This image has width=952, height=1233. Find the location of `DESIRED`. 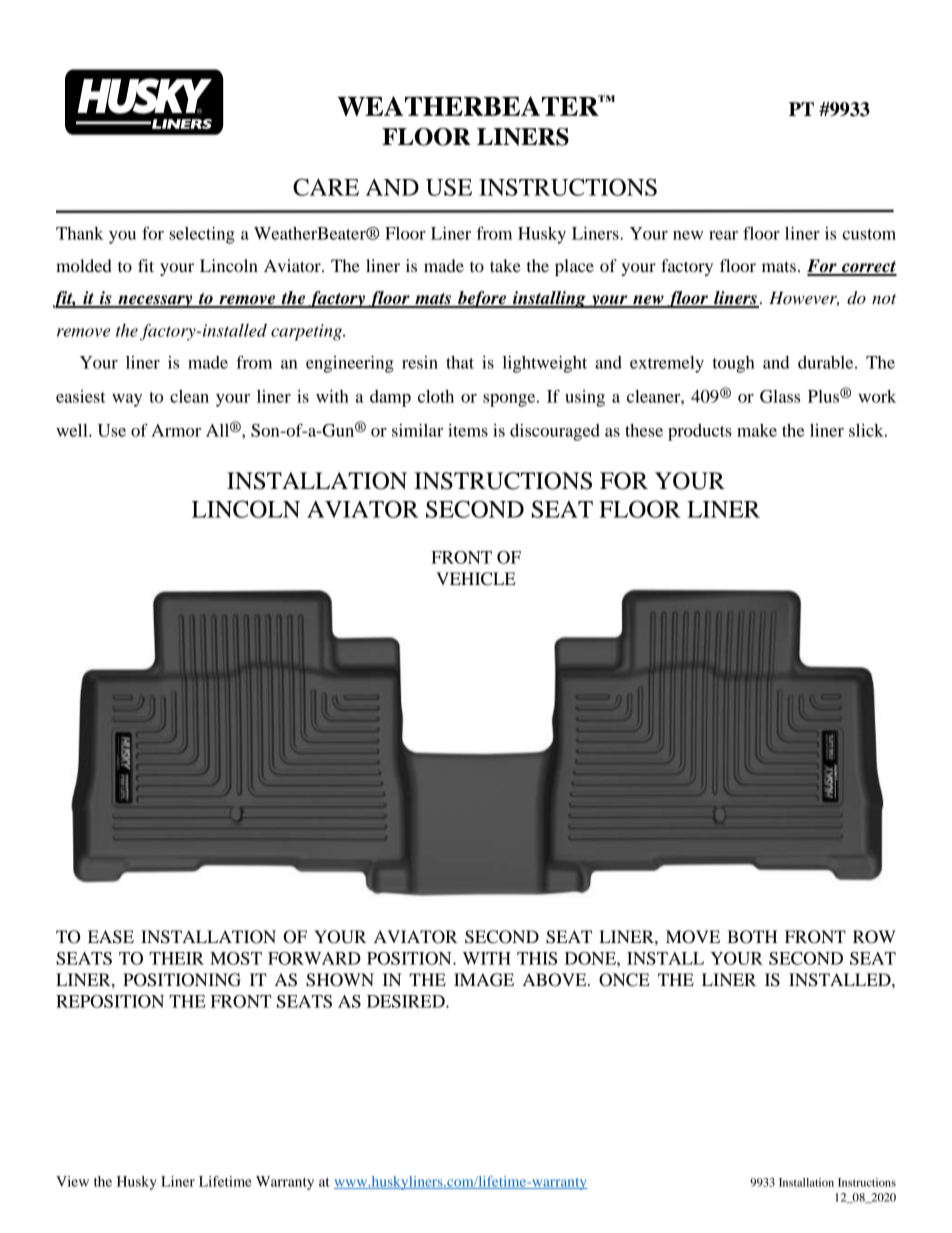

DESIRED is located at coordinates (407, 1001).
